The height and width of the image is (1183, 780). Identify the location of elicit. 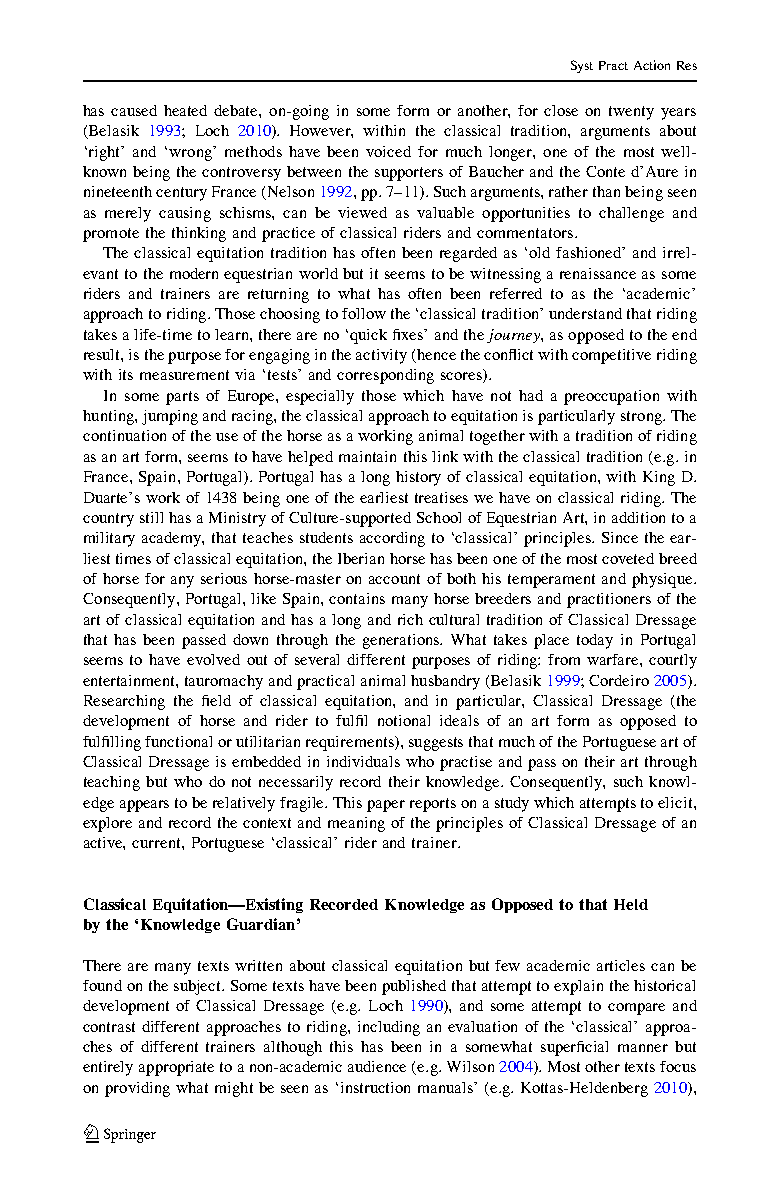
(676, 802).
